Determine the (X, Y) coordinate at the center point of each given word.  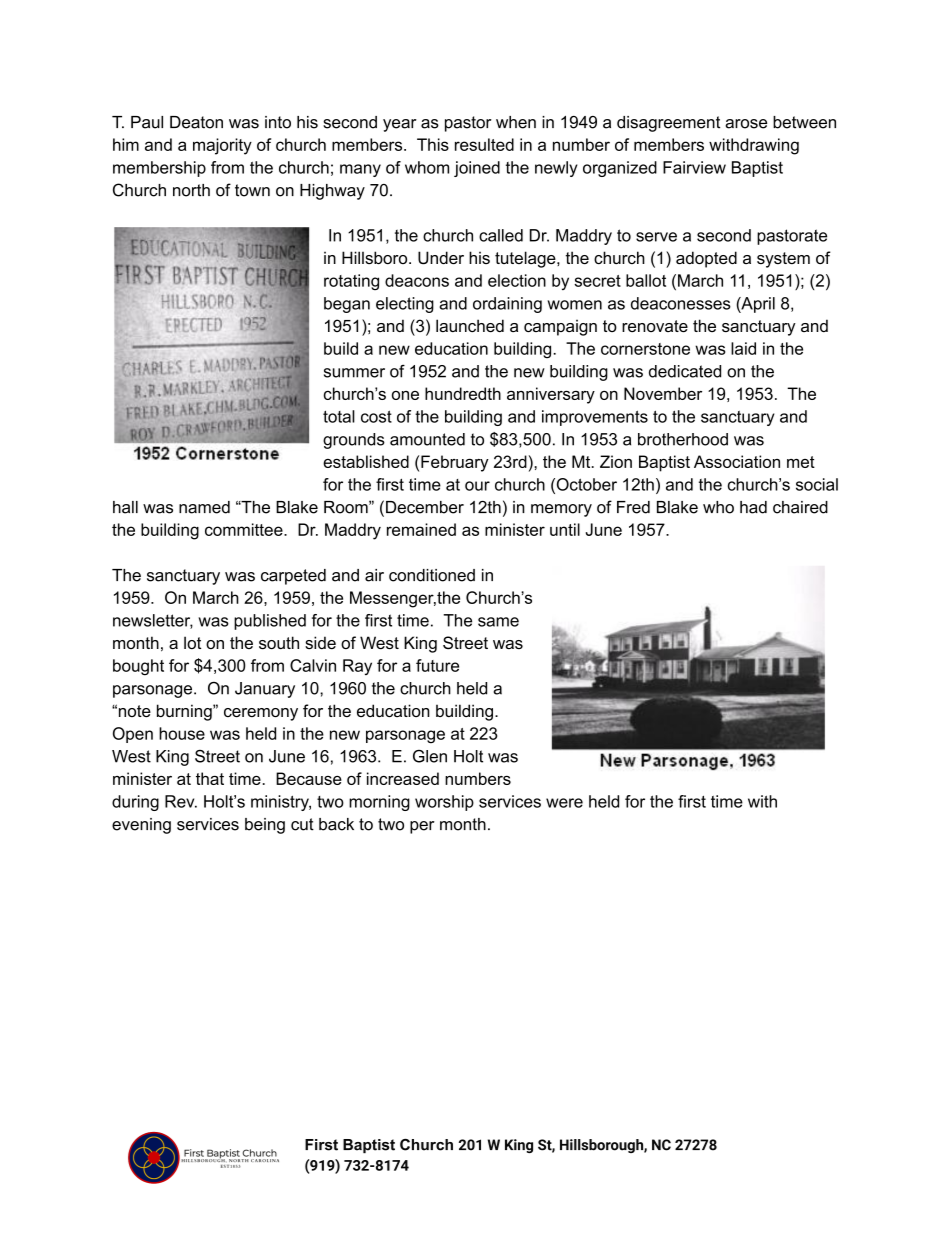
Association (737, 461)
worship (444, 803)
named (204, 507)
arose (746, 124)
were (564, 803)
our (477, 486)
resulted (484, 144)
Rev (181, 801)
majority (222, 146)
